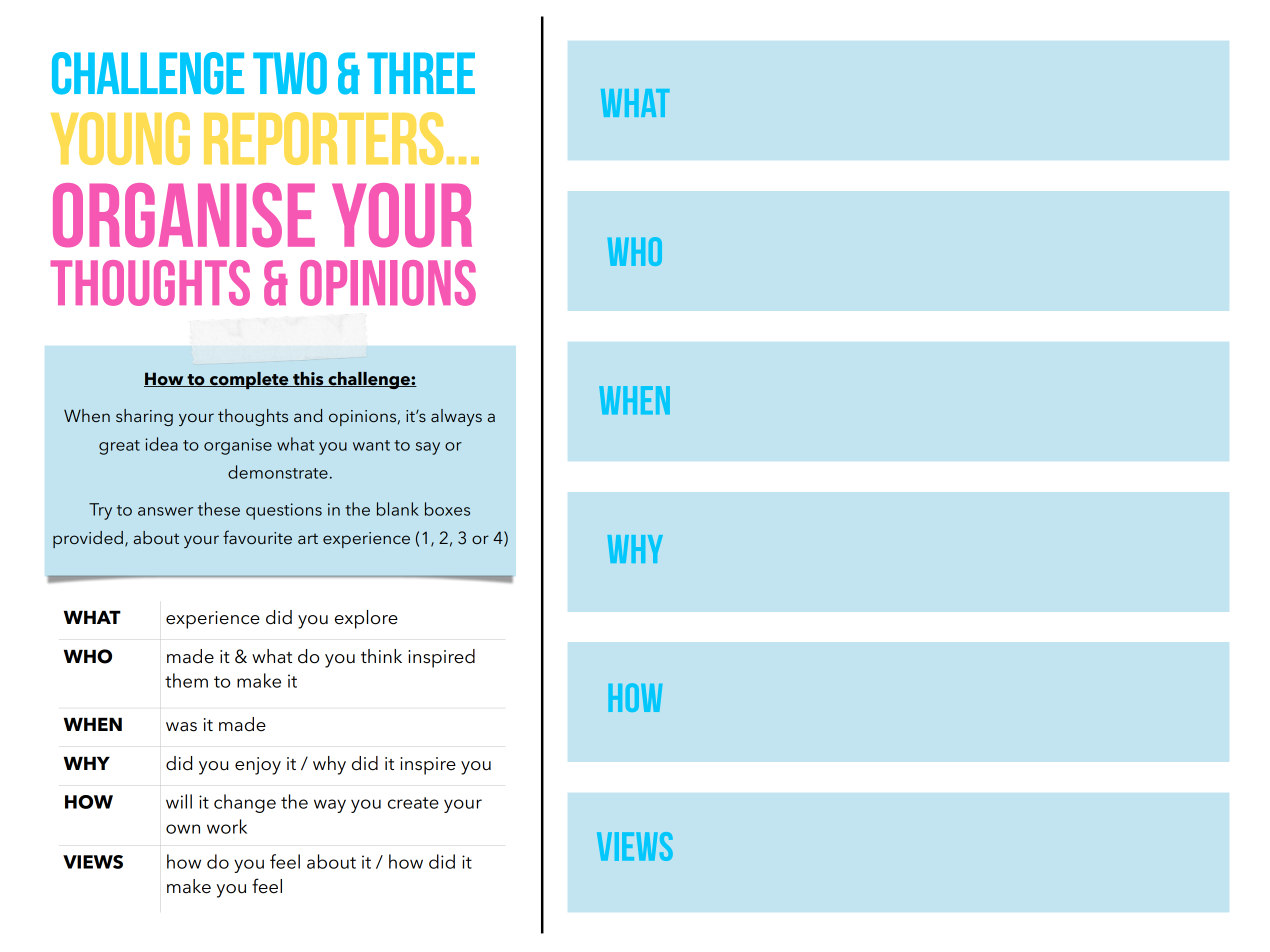  Describe the element at coordinates (428, 448) in the screenshot. I see `say` at that location.
